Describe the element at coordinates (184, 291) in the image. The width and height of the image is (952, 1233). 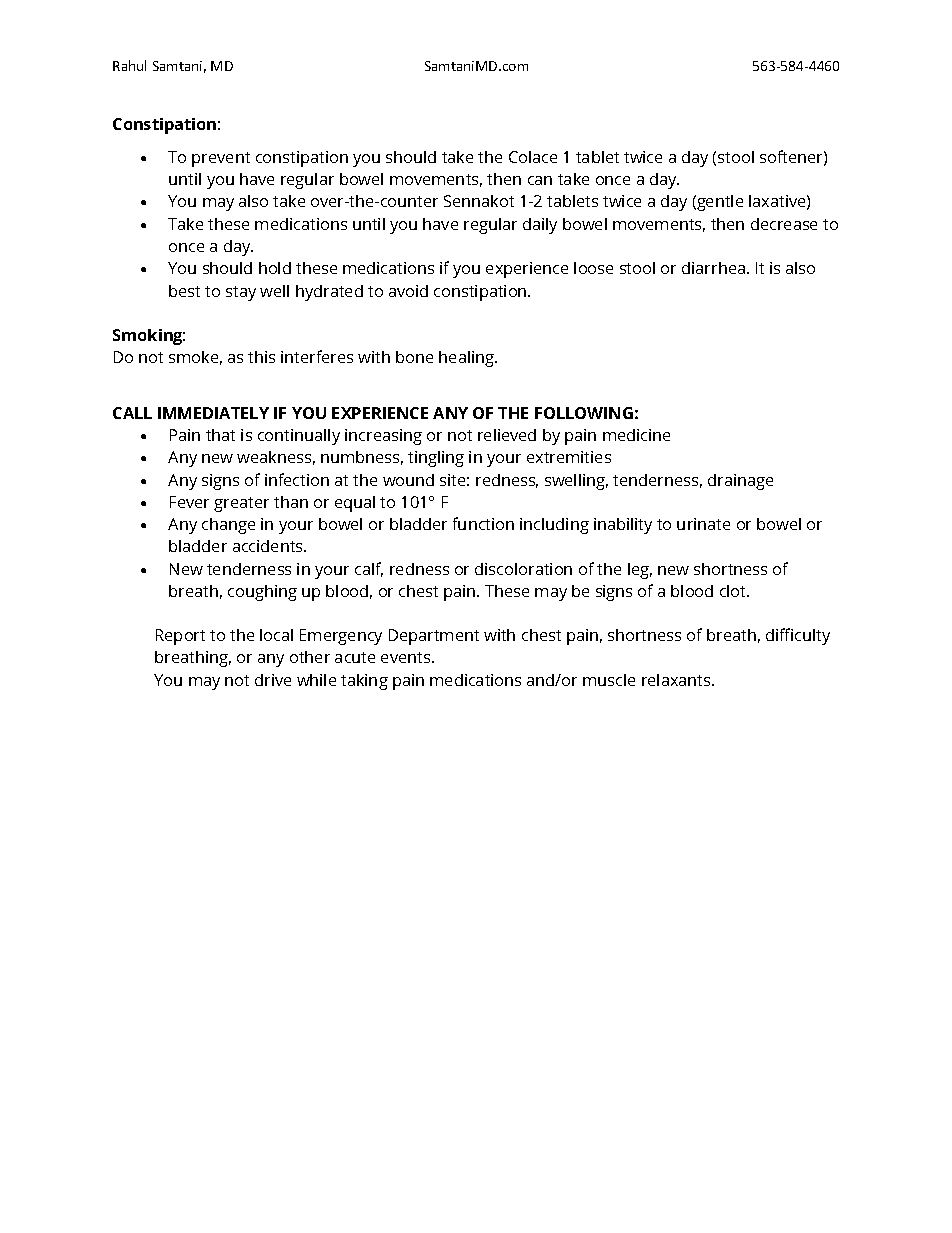
I see `best` at that location.
